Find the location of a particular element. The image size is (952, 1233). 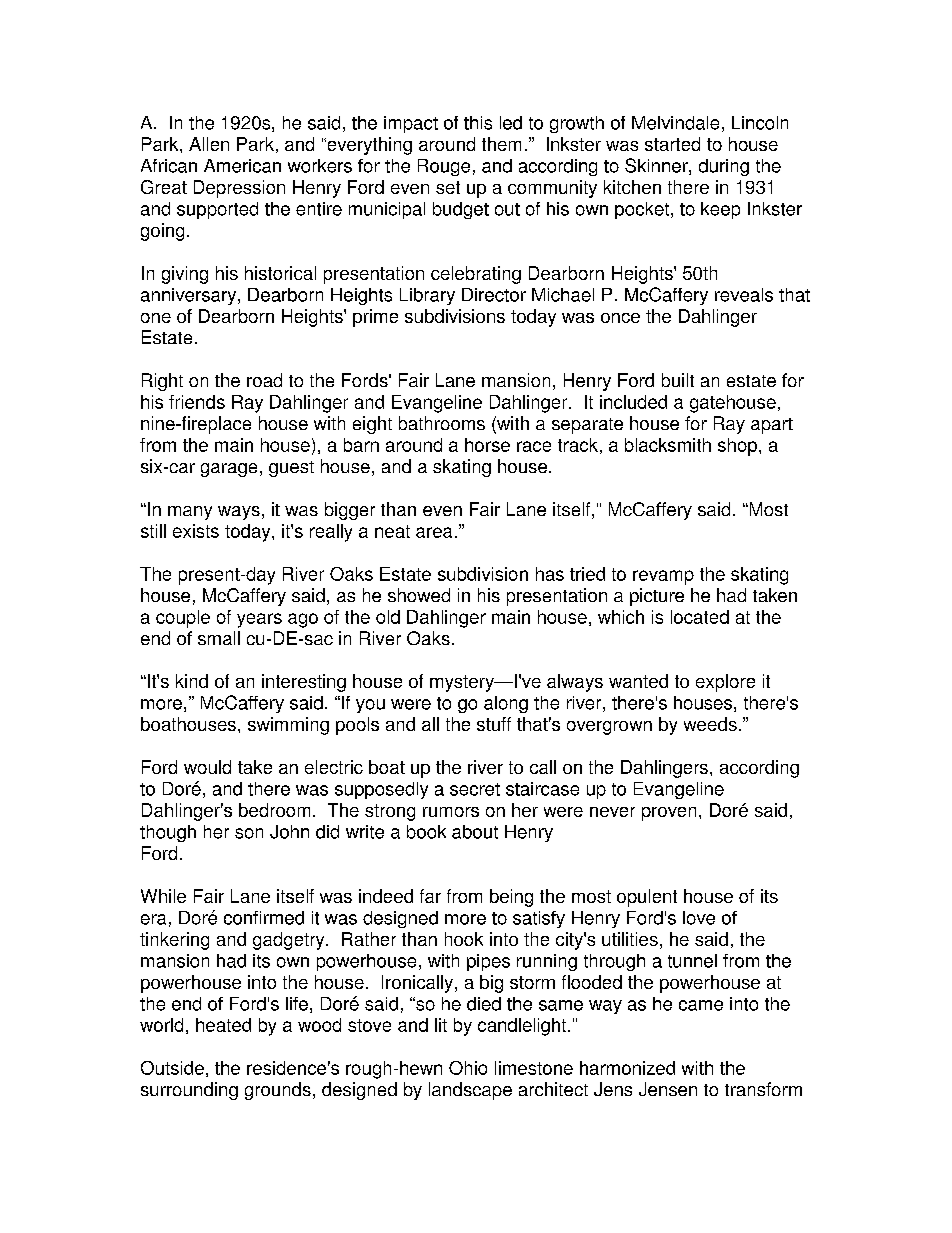

secret is located at coordinates (475, 789).
